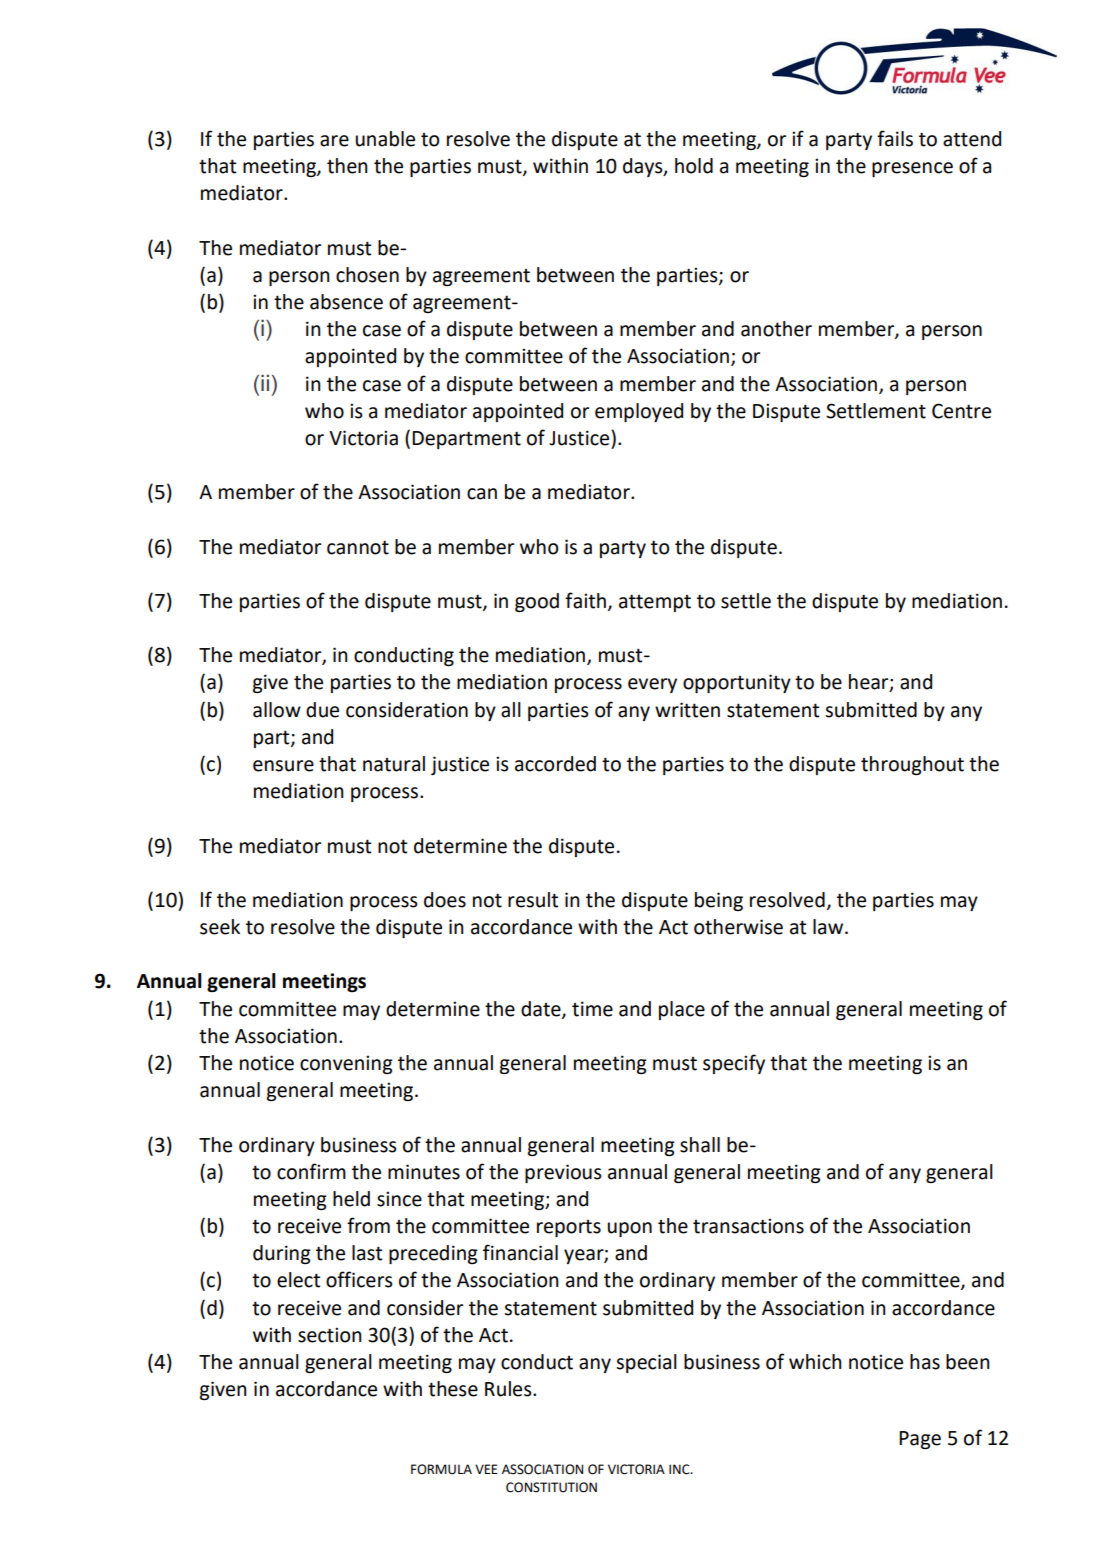 The image size is (1104, 1562). I want to click on Page, so click(920, 1440).
